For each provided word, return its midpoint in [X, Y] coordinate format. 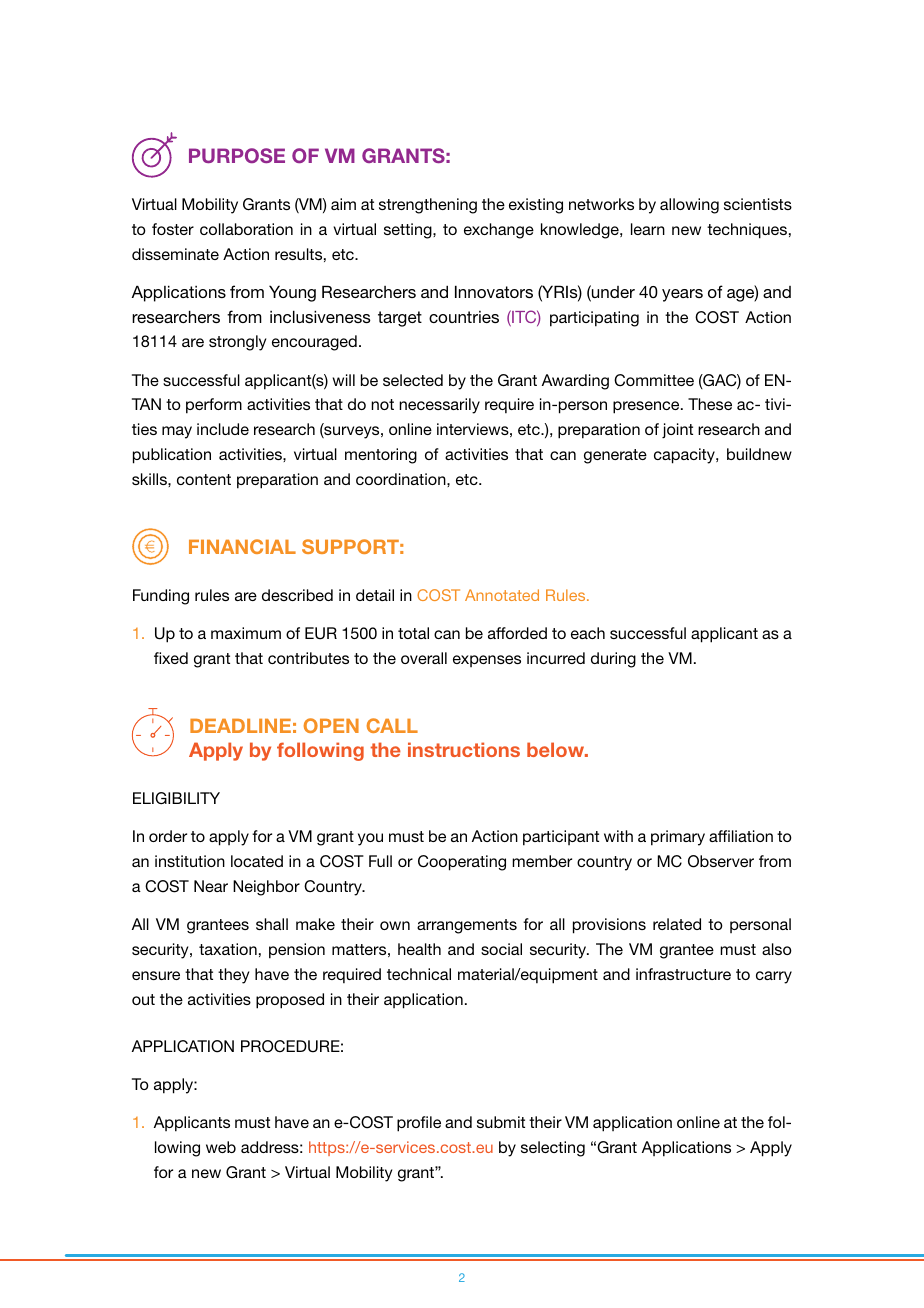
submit [501, 1122]
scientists [758, 204]
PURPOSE [237, 155]
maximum [246, 633]
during [613, 660]
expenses [487, 661]
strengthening [428, 206]
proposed [290, 1001]
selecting [553, 1149]
